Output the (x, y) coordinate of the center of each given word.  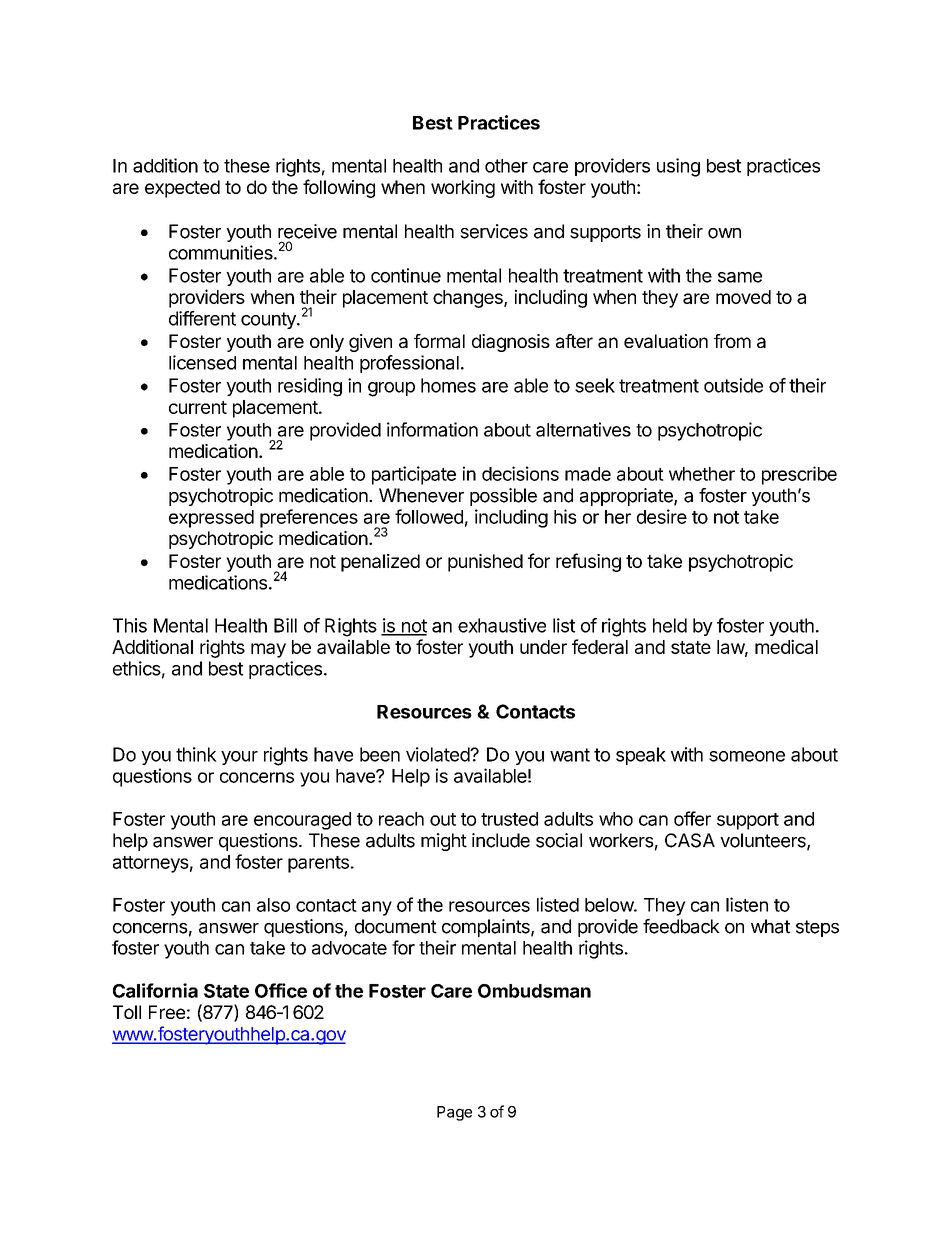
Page (454, 1113)
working (463, 189)
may (268, 650)
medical (786, 646)
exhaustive (502, 625)
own (724, 233)
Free (167, 1012)
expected (182, 189)
